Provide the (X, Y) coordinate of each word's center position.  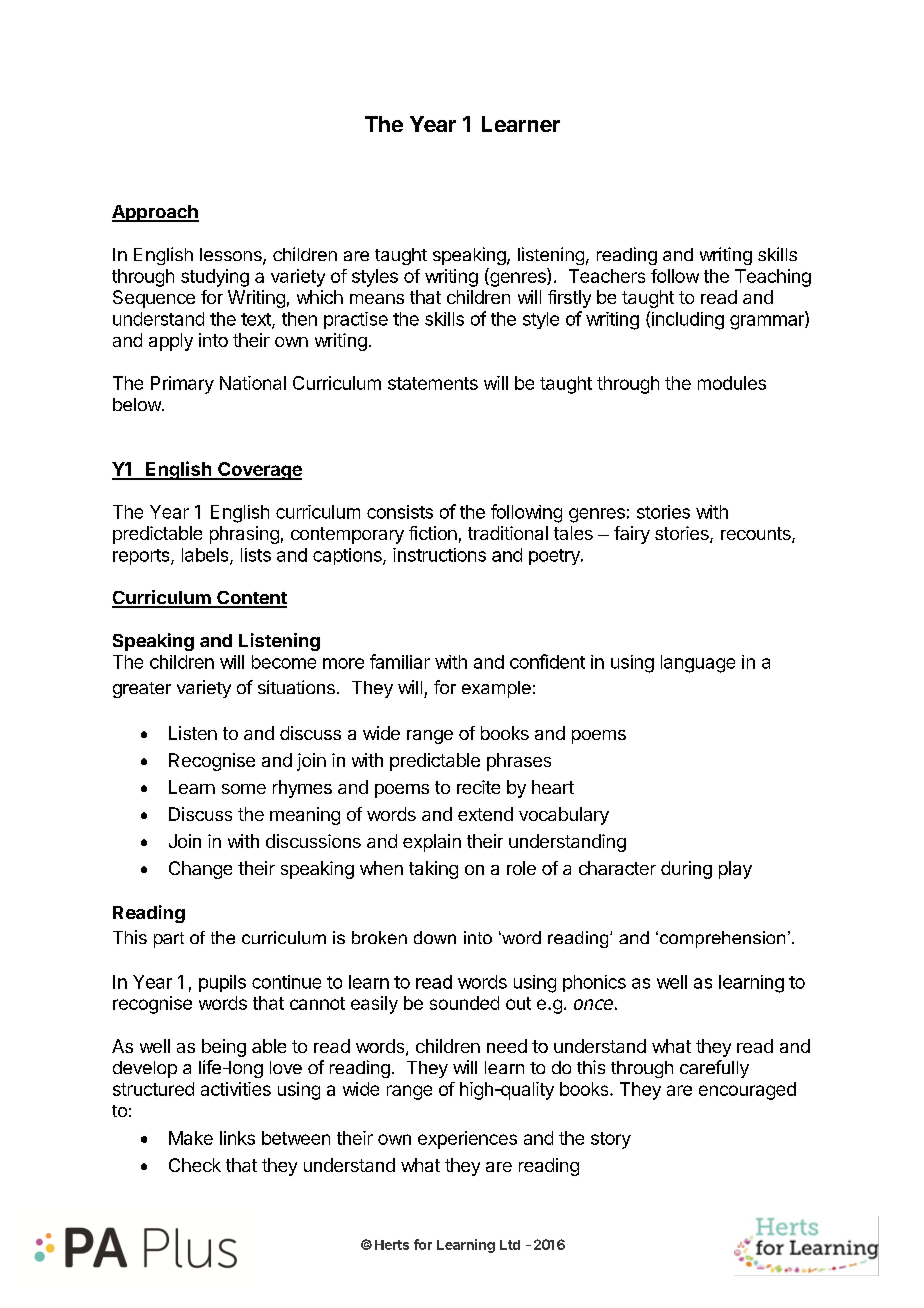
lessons (232, 256)
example (496, 689)
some (244, 789)
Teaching (773, 278)
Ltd (510, 1245)
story (611, 1140)
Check (195, 1165)
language (698, 664)
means (377, 299)
